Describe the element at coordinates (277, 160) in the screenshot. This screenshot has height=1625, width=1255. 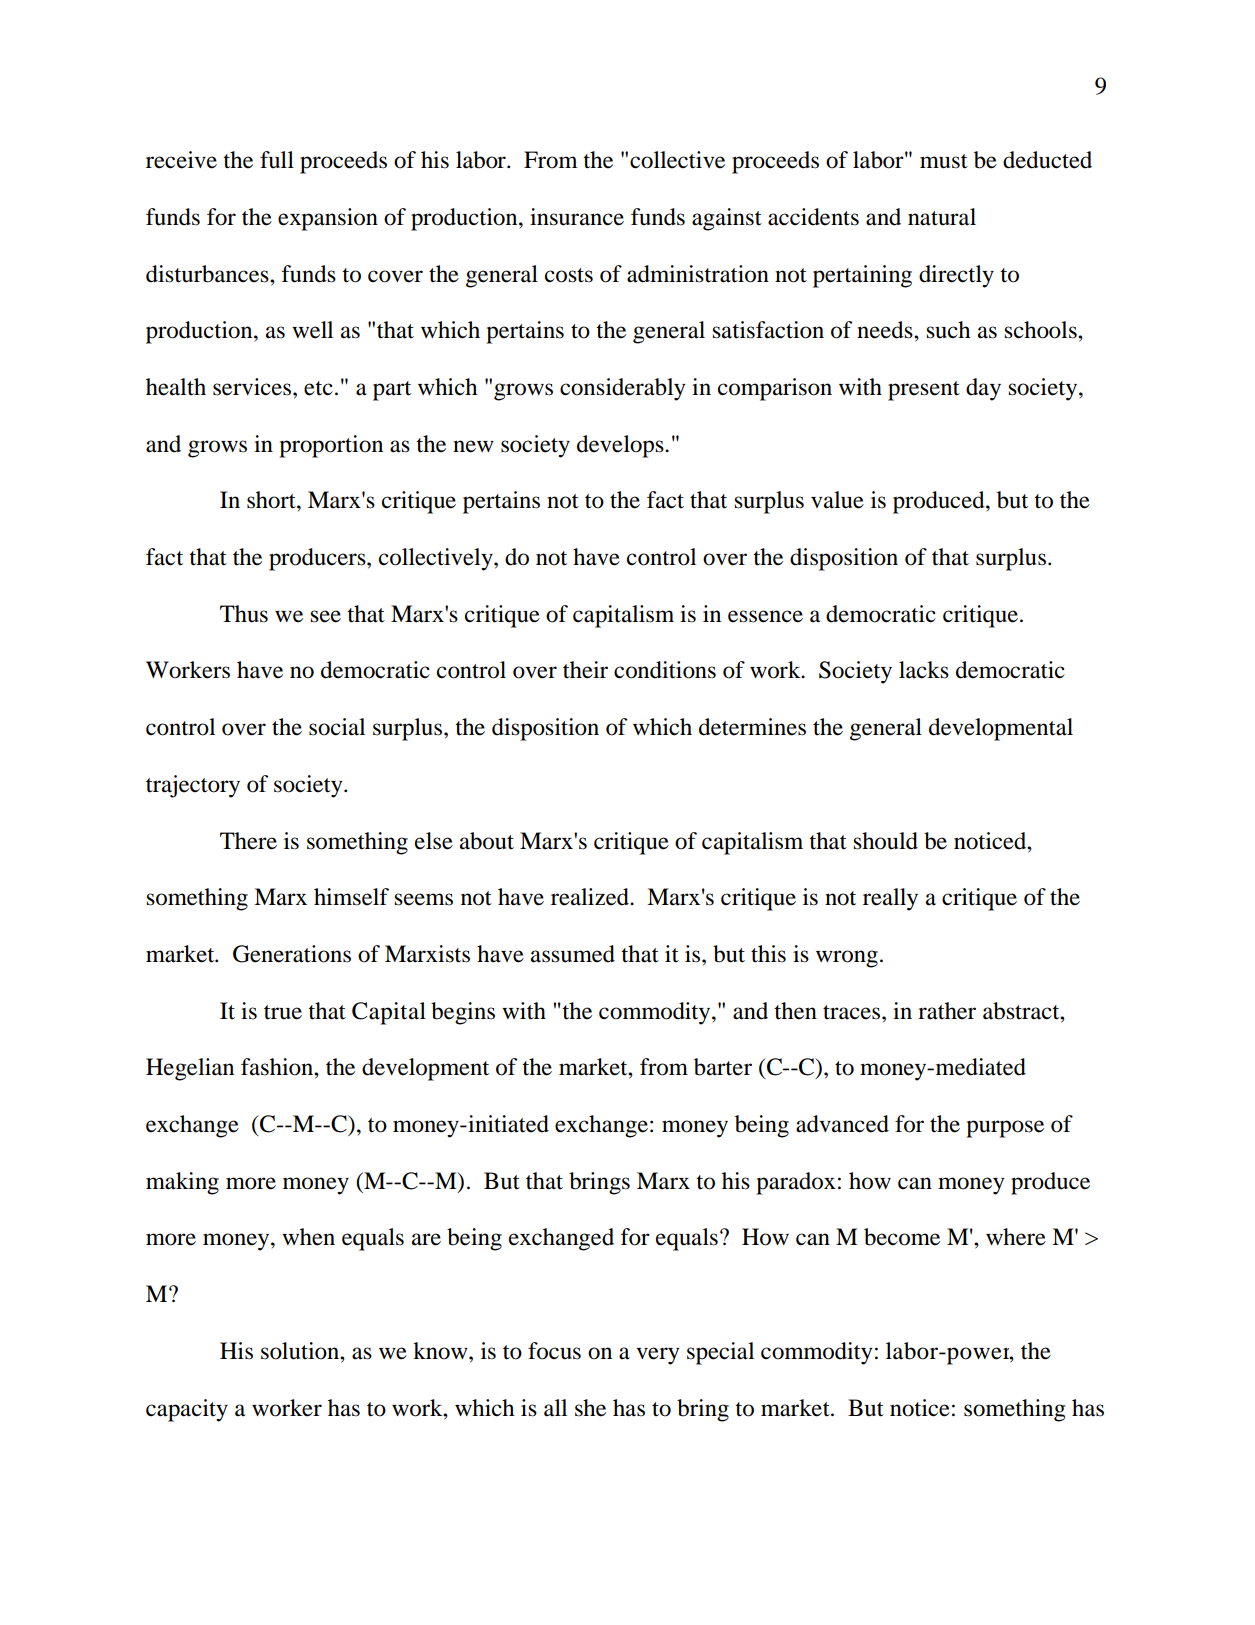
I see `full` at that location.
